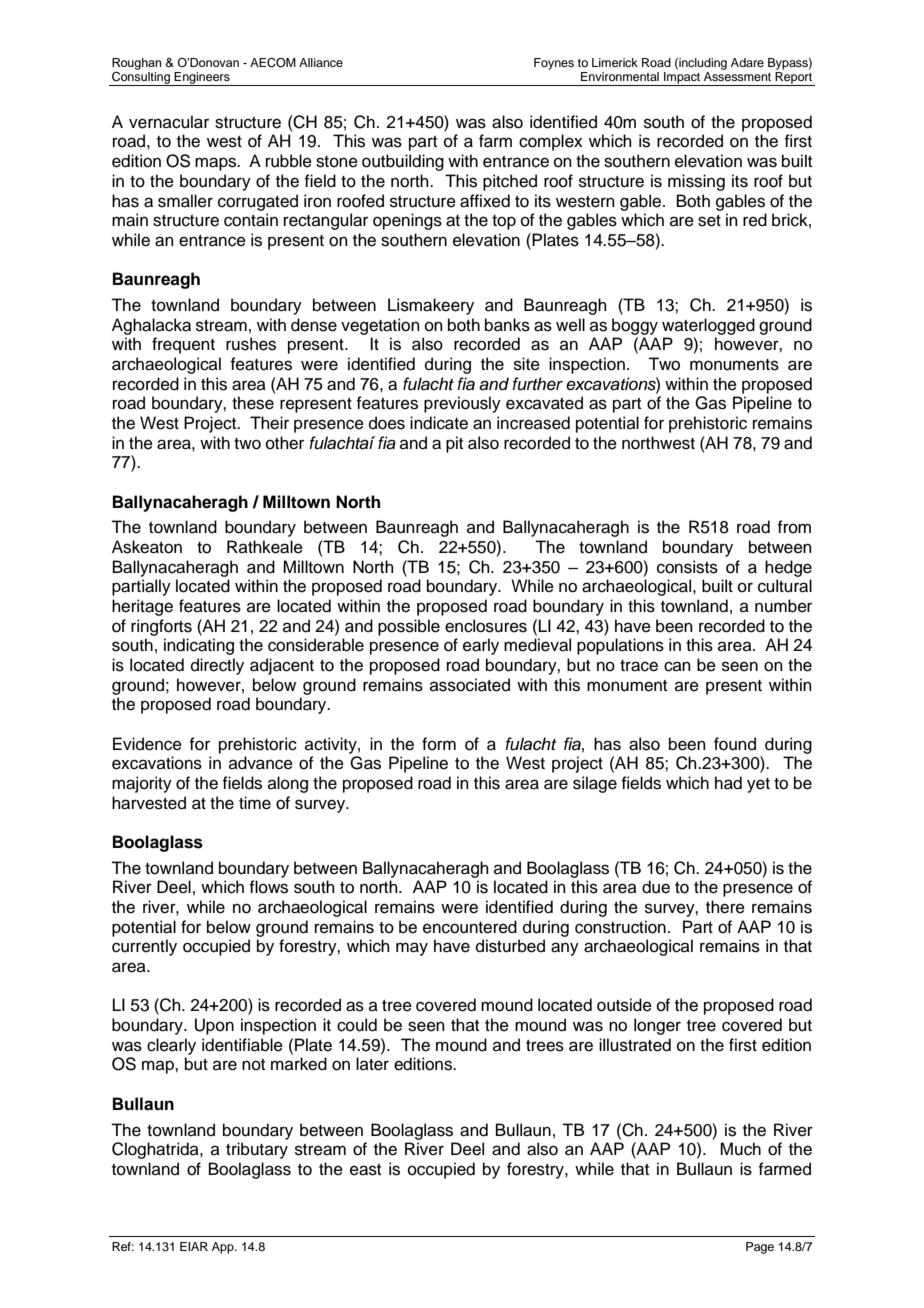 This screenshot has height=1308, width=924. What do you see at coordinates (677, 666) in the screenshot?
I see `can` at bounding box center [677, 666].
